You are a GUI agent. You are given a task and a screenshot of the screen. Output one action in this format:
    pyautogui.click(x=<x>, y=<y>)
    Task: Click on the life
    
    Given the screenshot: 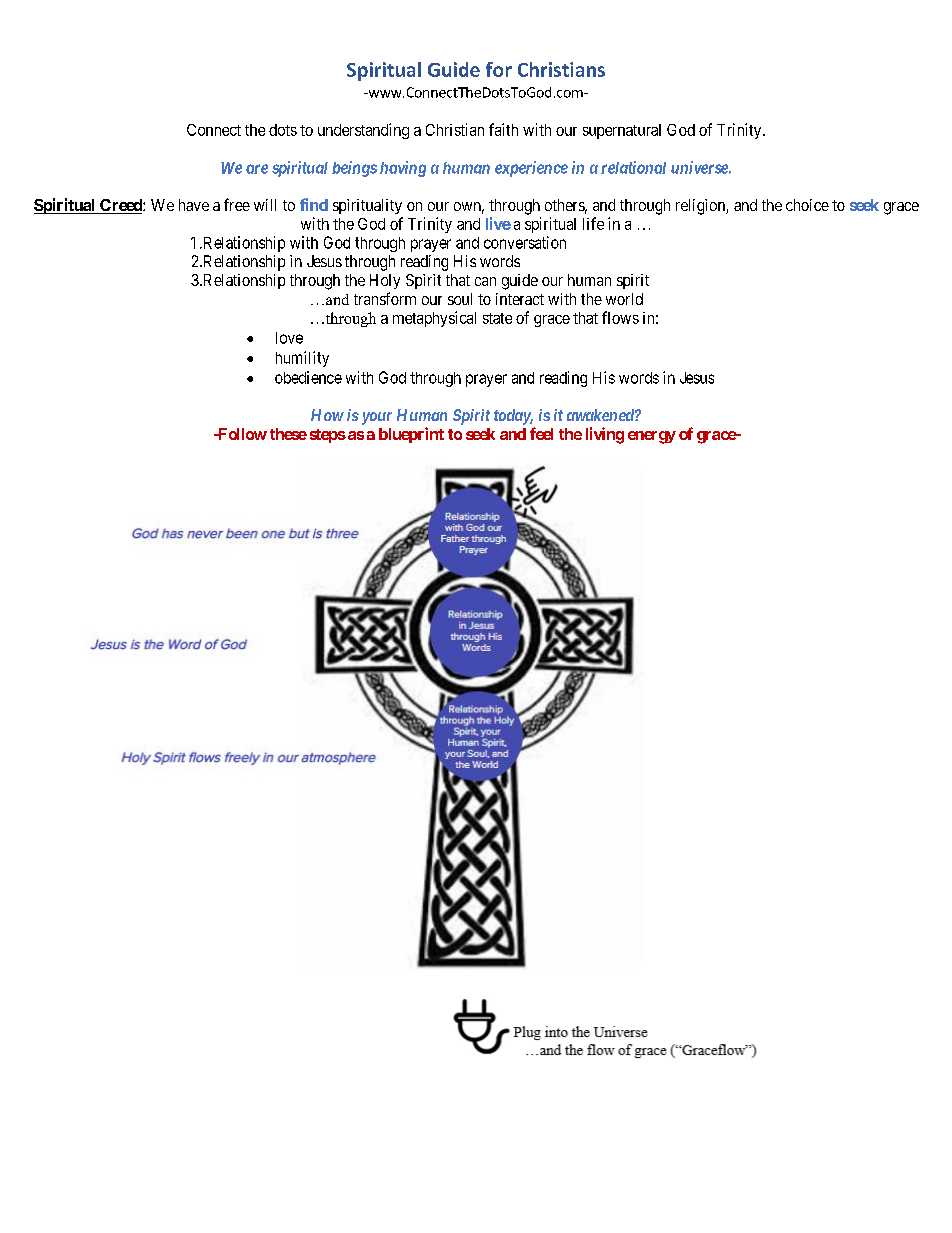 What is the action you would take?
    pyautogui.click(x=593, y=223)
